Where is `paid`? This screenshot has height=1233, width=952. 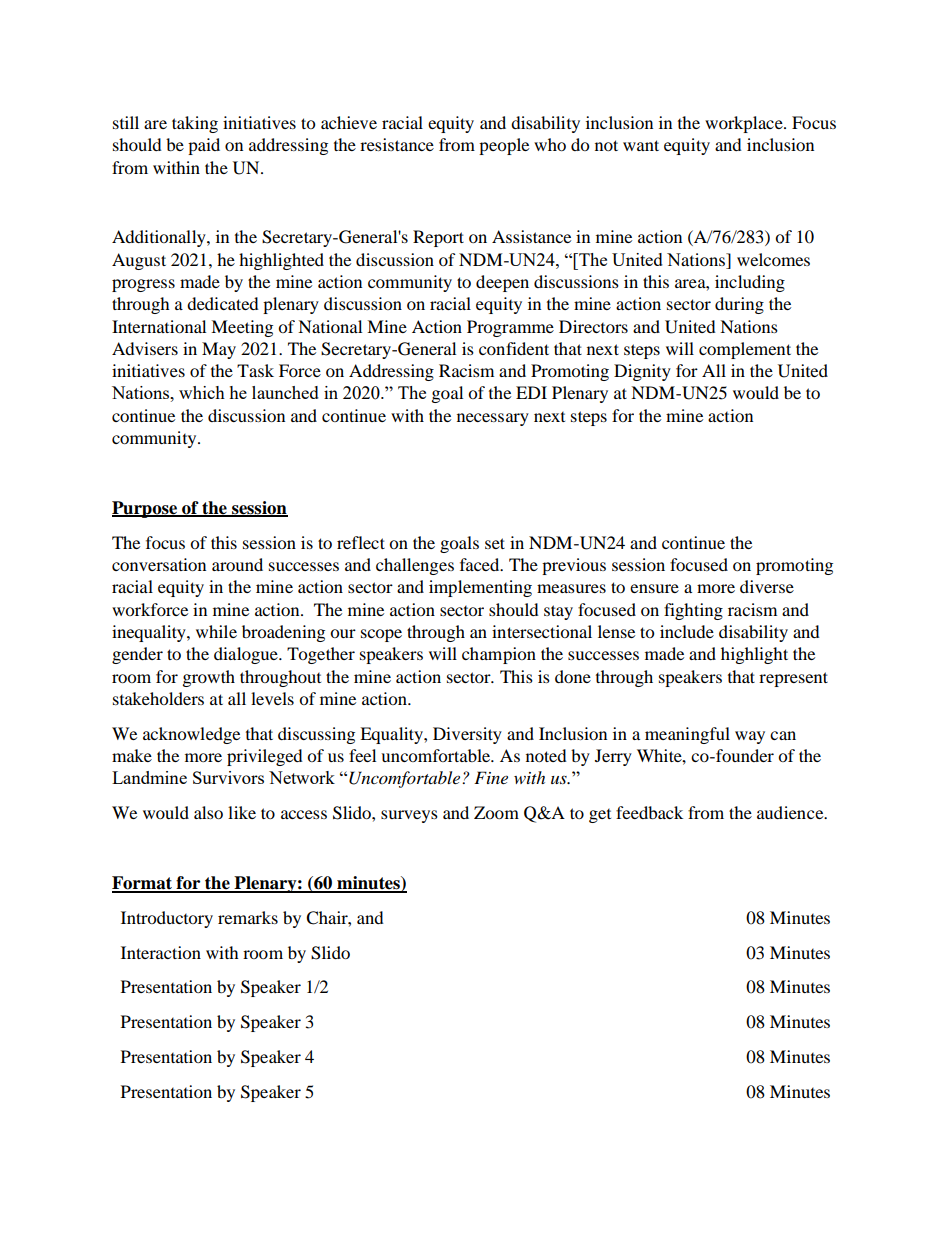 paid is located at coordinates (204, 146).
